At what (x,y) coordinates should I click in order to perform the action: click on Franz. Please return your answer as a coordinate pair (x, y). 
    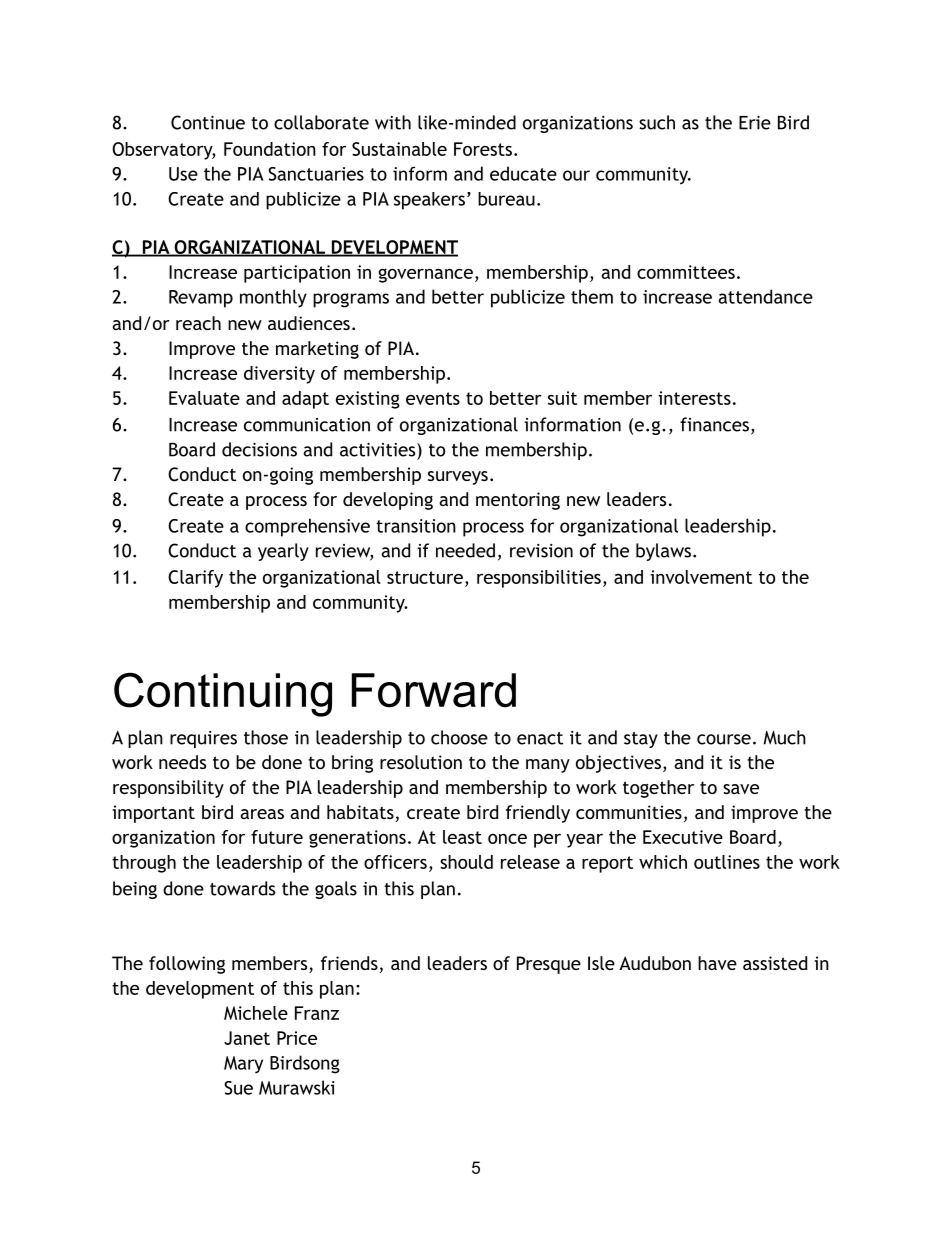
    Looking at the image, I should click on (317, 1013).
